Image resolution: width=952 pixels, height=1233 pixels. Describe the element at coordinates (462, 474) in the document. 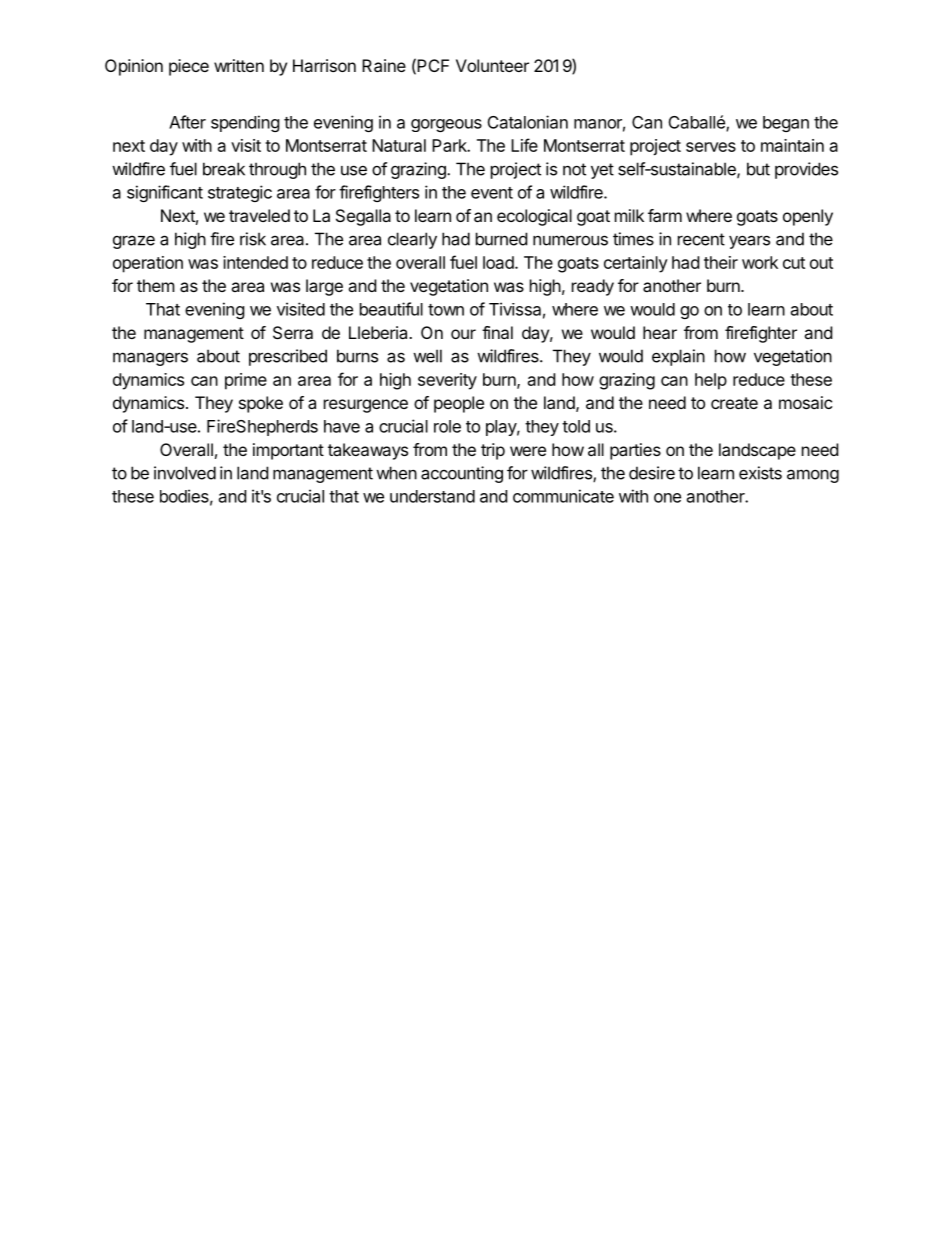

I see `accounting` at that location.
